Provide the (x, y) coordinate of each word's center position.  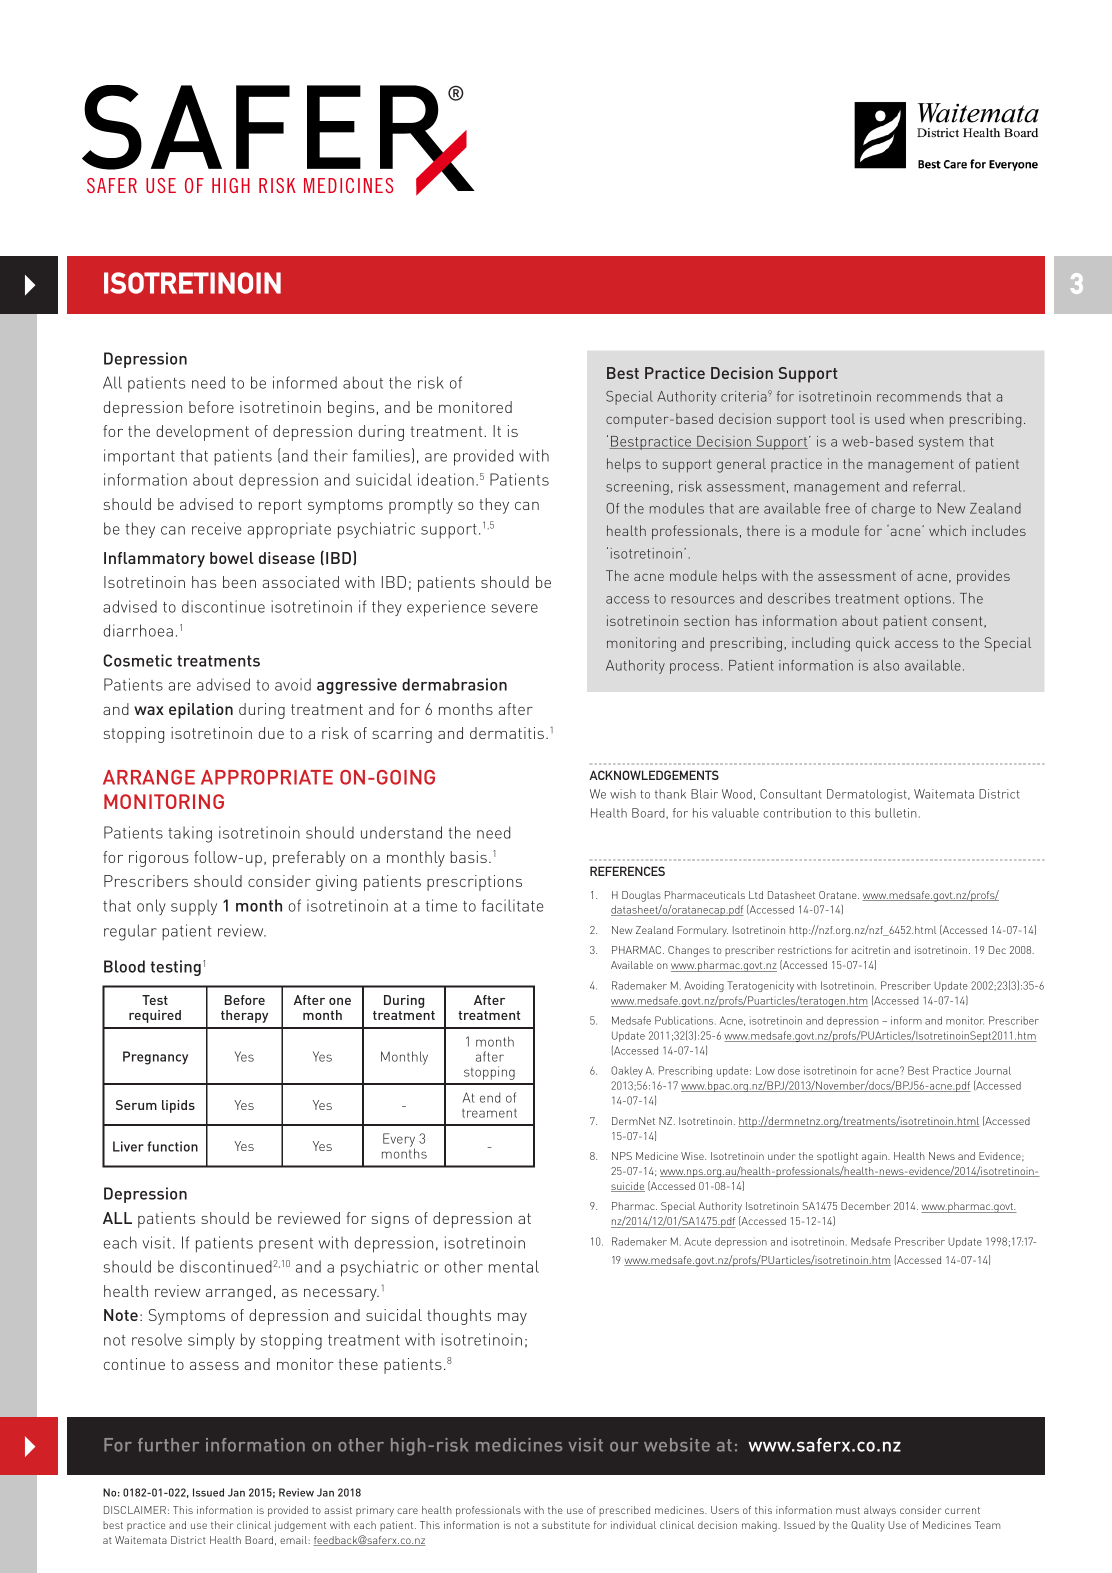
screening (637, 488)
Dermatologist (868, 795)
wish (623, 794)
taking (190, 834)
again (875, 1157)
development (202, 433)
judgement (300, 1526)
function (173, 1146)
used (889, 418)
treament (489, 1113)
